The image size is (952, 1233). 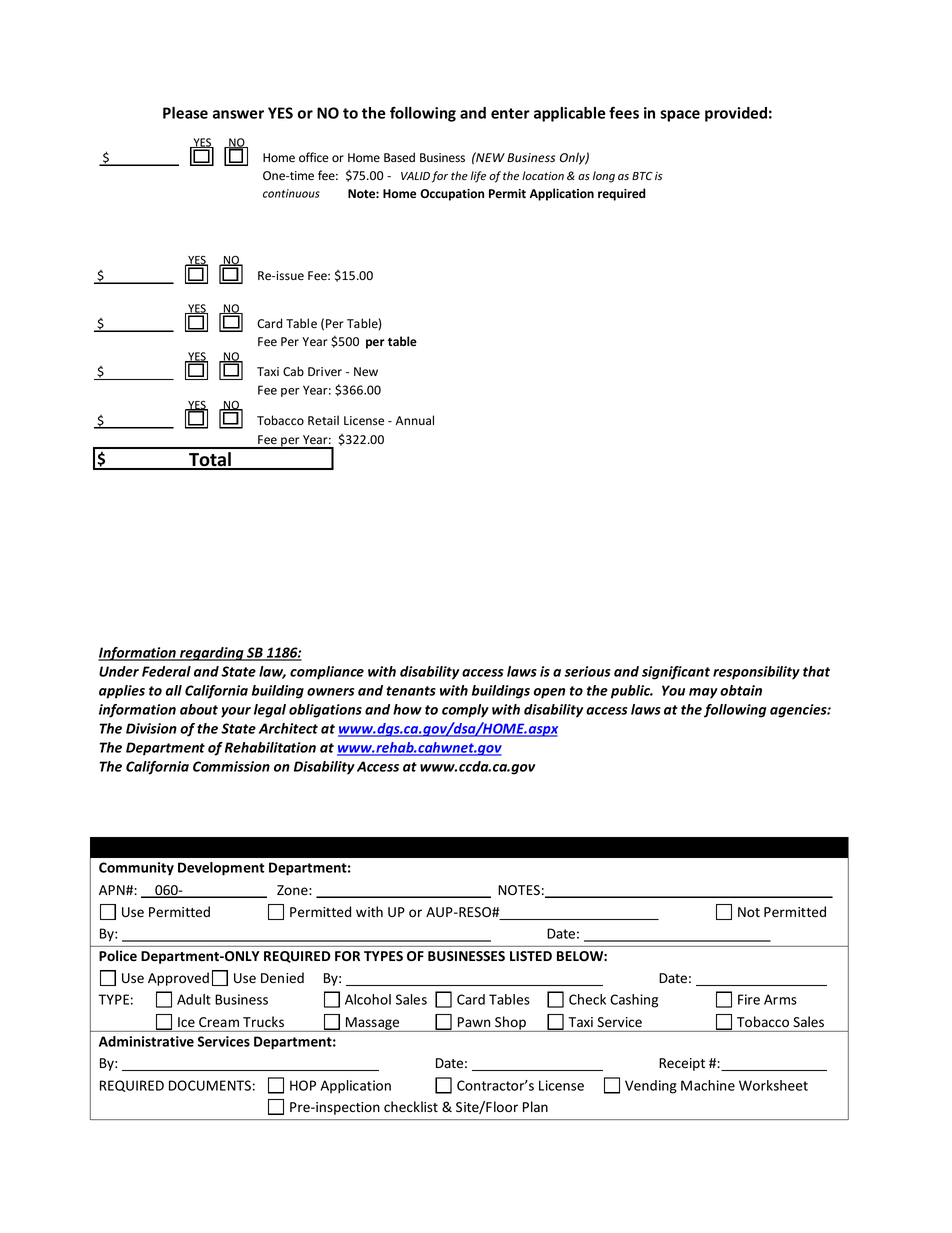 I want to click on tenants, so click(x=411, y=691).
